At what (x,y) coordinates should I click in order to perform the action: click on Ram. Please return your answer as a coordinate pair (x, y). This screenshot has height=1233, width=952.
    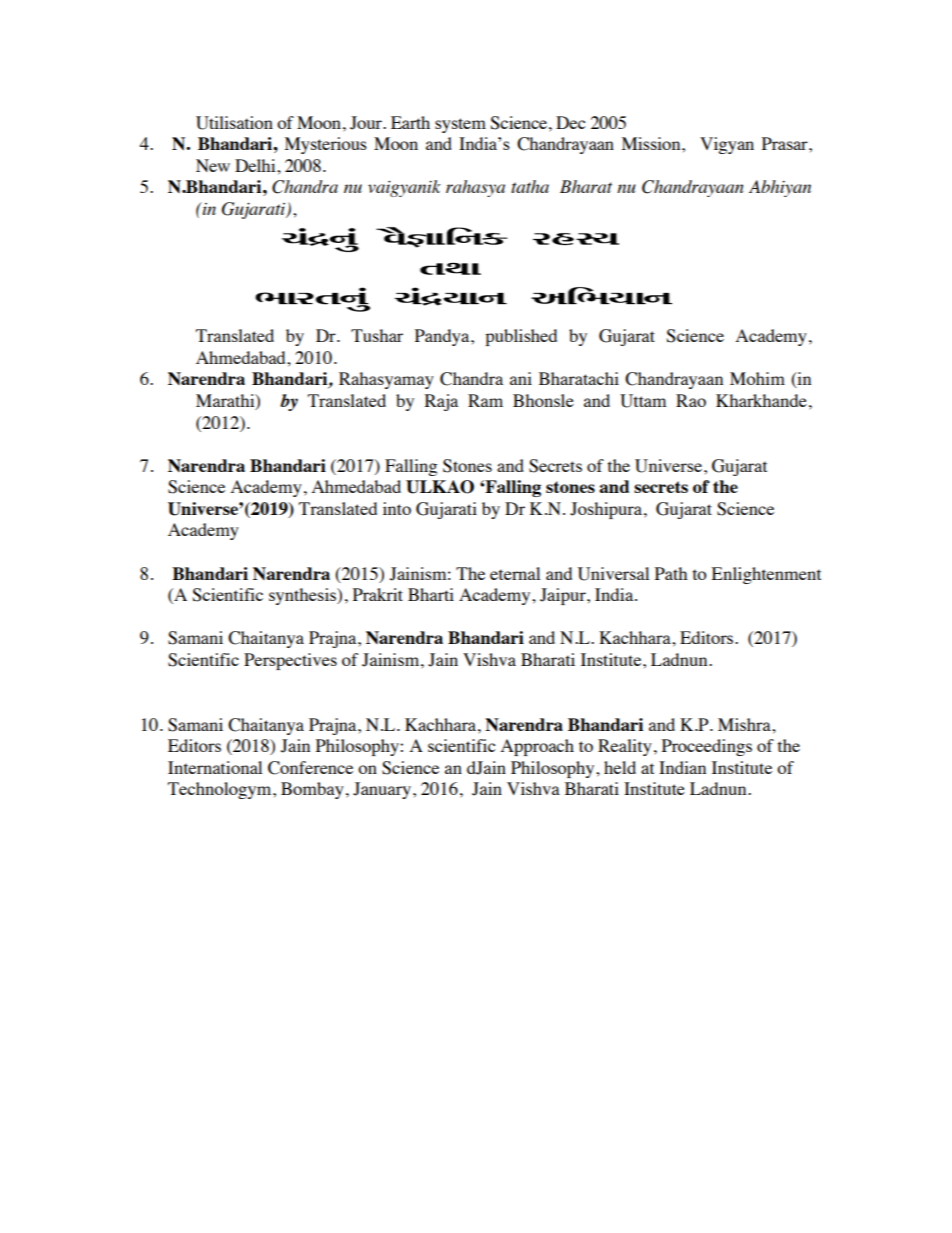
    Looking at the image, I should click on (485, 400).
